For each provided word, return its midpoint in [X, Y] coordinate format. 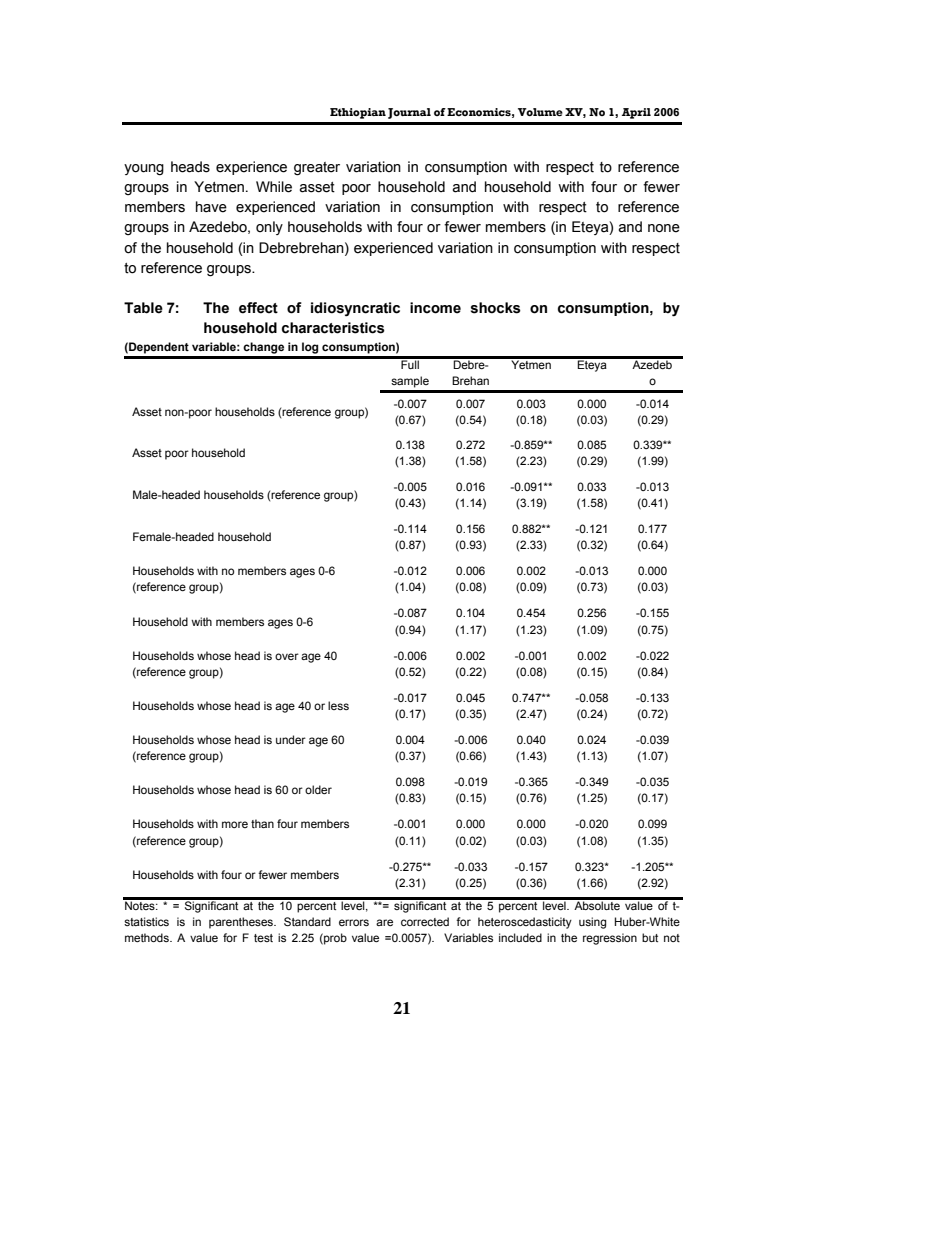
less [338, 705]
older [318, 789]
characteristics [333, 328]
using [592, 923]
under [291, 739]
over [287, 656]
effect [258, 308]
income [435, 308]
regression [610, 939]
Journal [409, 113]
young [144, 170]
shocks [496, 308]
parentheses [242, 923]
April [636, 113]
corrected [425, 921]
